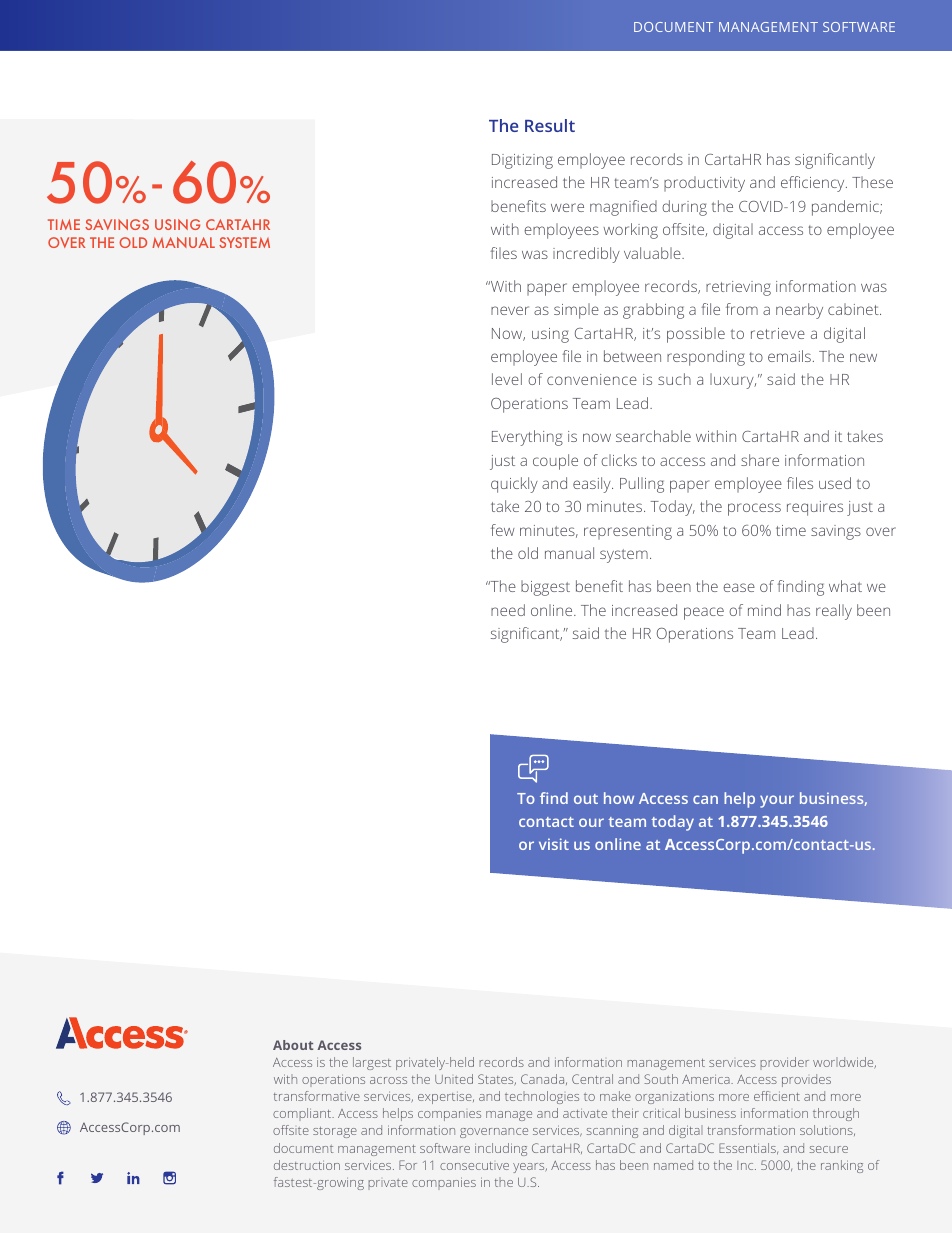 This image has height=1233, width=952. Describe the element at coordinates (293, 1045) in the image. I see `About` at that location.
